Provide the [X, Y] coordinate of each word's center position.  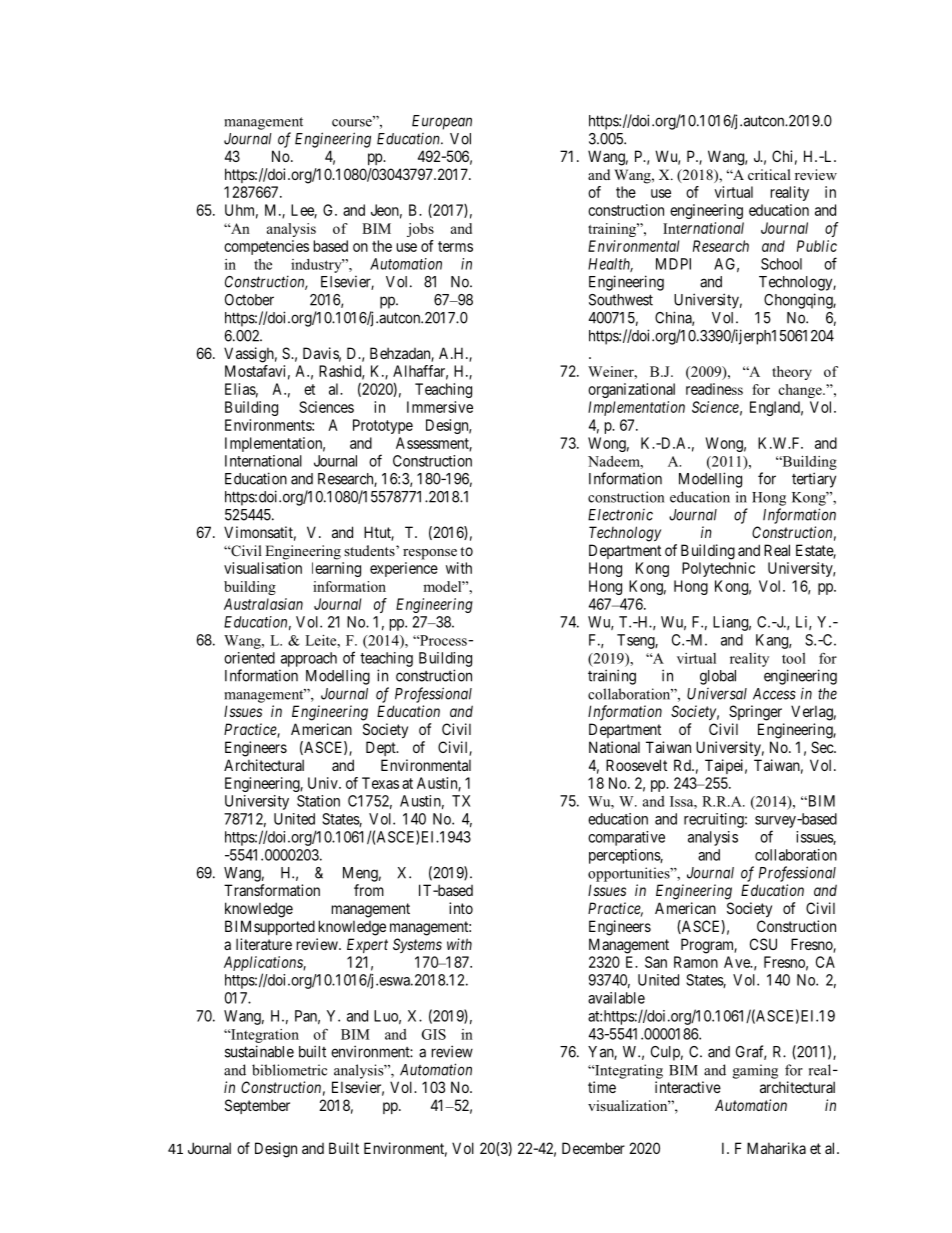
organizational [631, 390]
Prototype [383, 426]
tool [794, 658]
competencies [266, 247]
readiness [714, 389]
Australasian [263, 604]
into [461, 908]
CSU [763, 944]
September [257, 1106]
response [430, 554]
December [593, 1148]
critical [769, 174]
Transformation [272, 890]
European [442, 122]
